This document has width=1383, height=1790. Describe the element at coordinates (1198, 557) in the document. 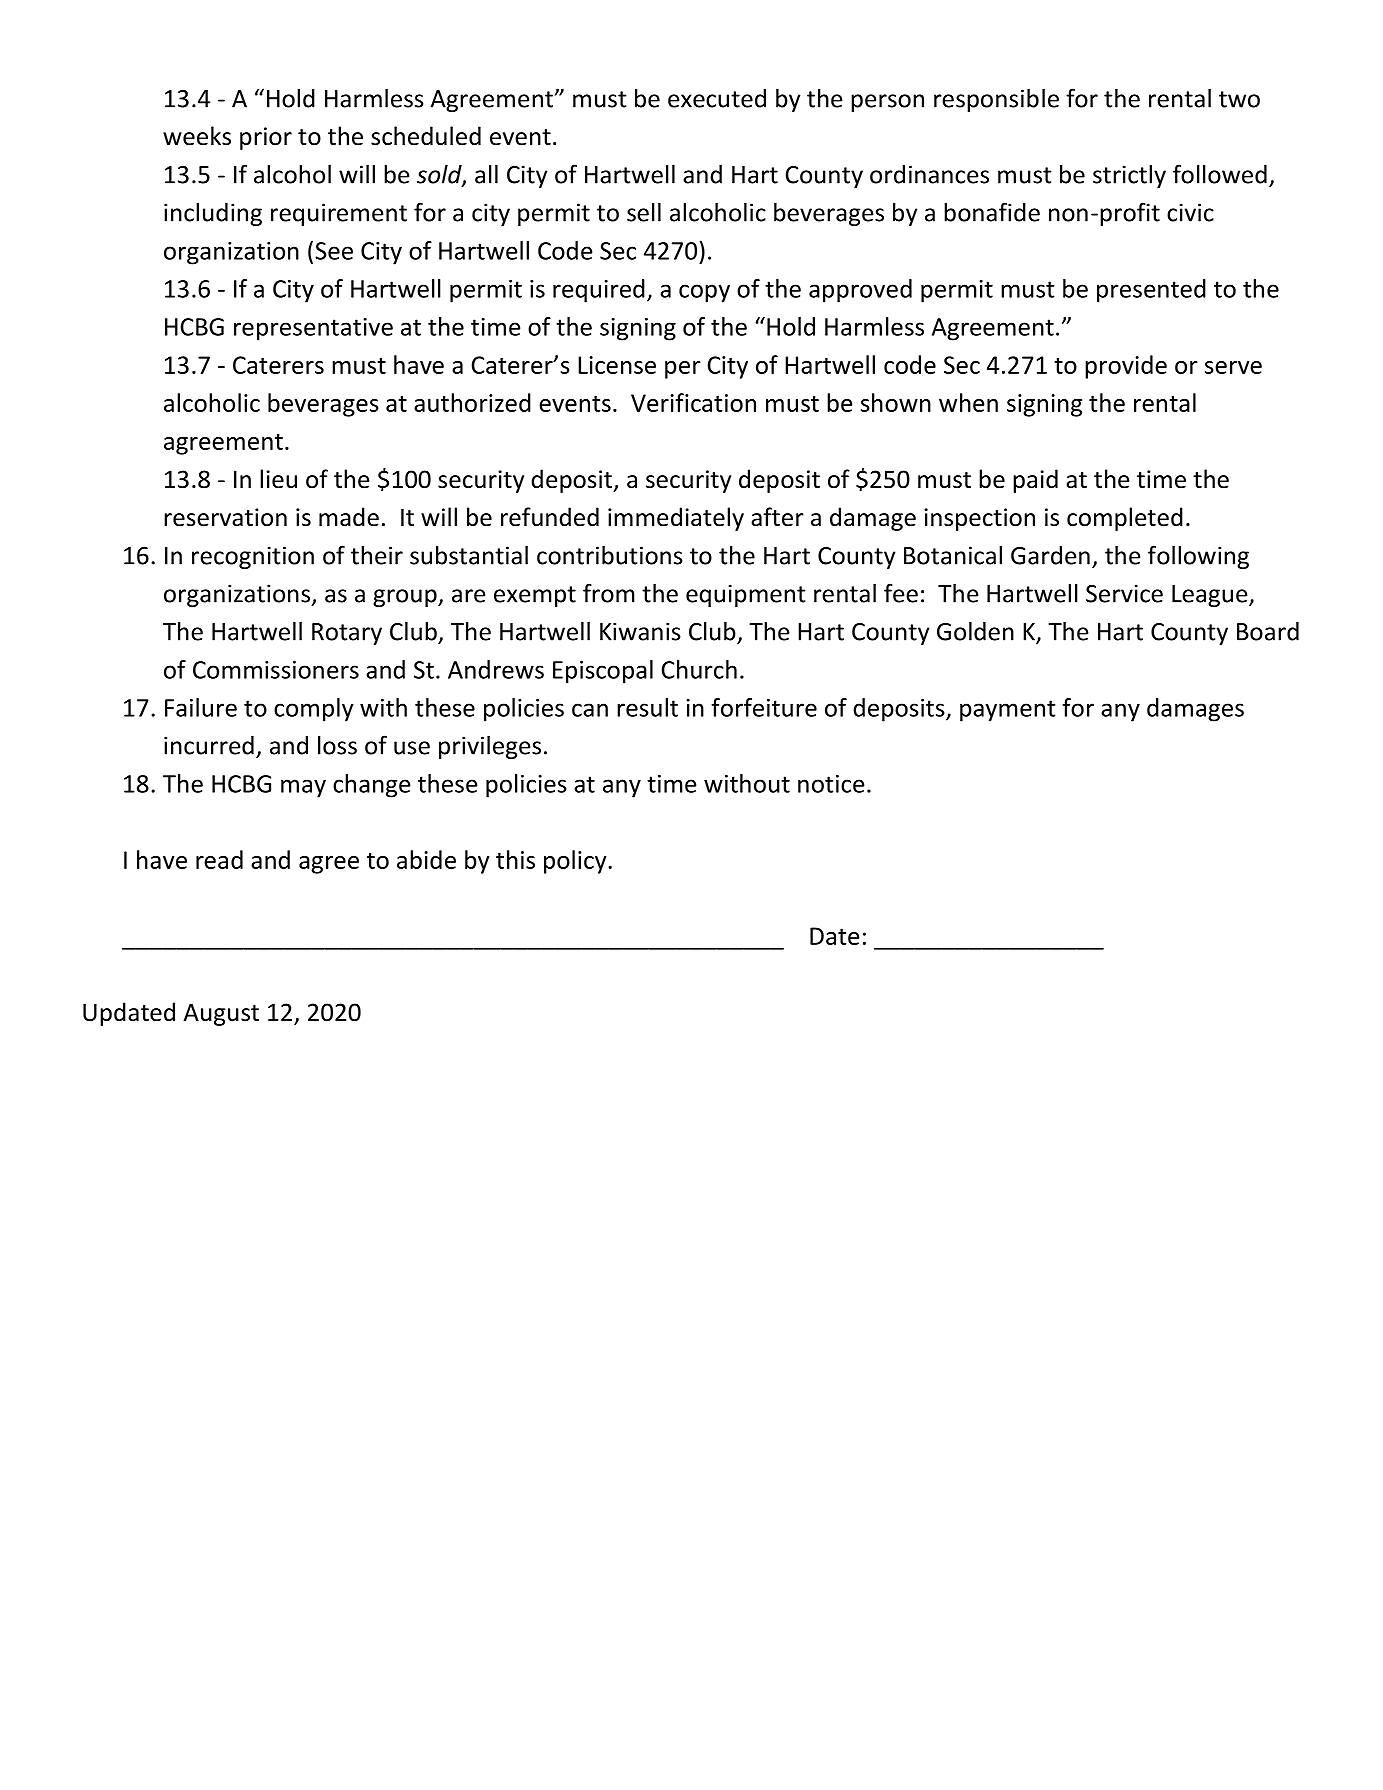

I see `following` at that location.
